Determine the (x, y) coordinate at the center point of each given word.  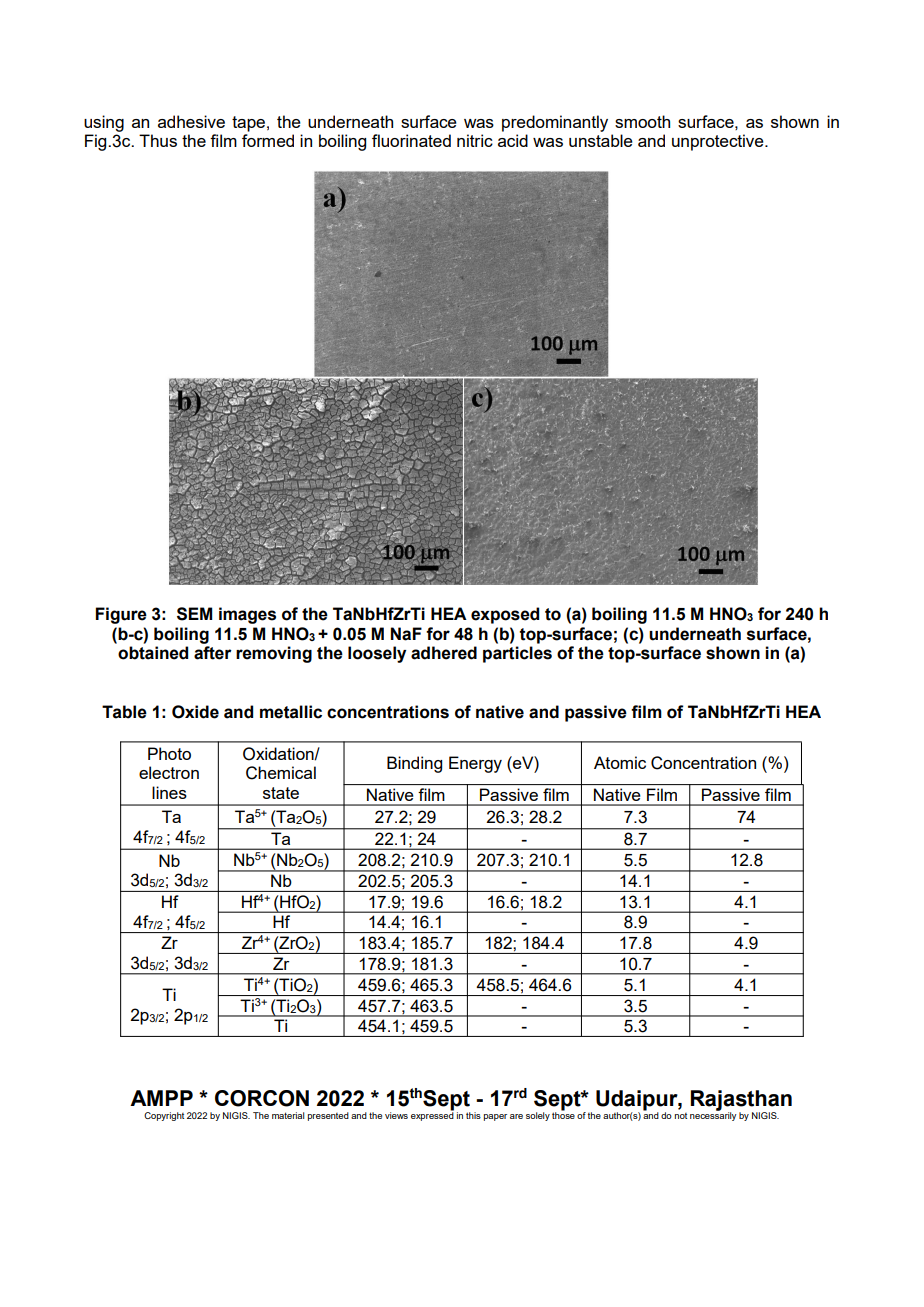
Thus (158, 140)
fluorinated (411, 140)
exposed (505, 615)
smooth (642, 121)
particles (517, 654)
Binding (414, 764)
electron (169, 772)
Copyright (164, 1116)
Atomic (620, 762)
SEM (194, 614)
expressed (432, 1115)
